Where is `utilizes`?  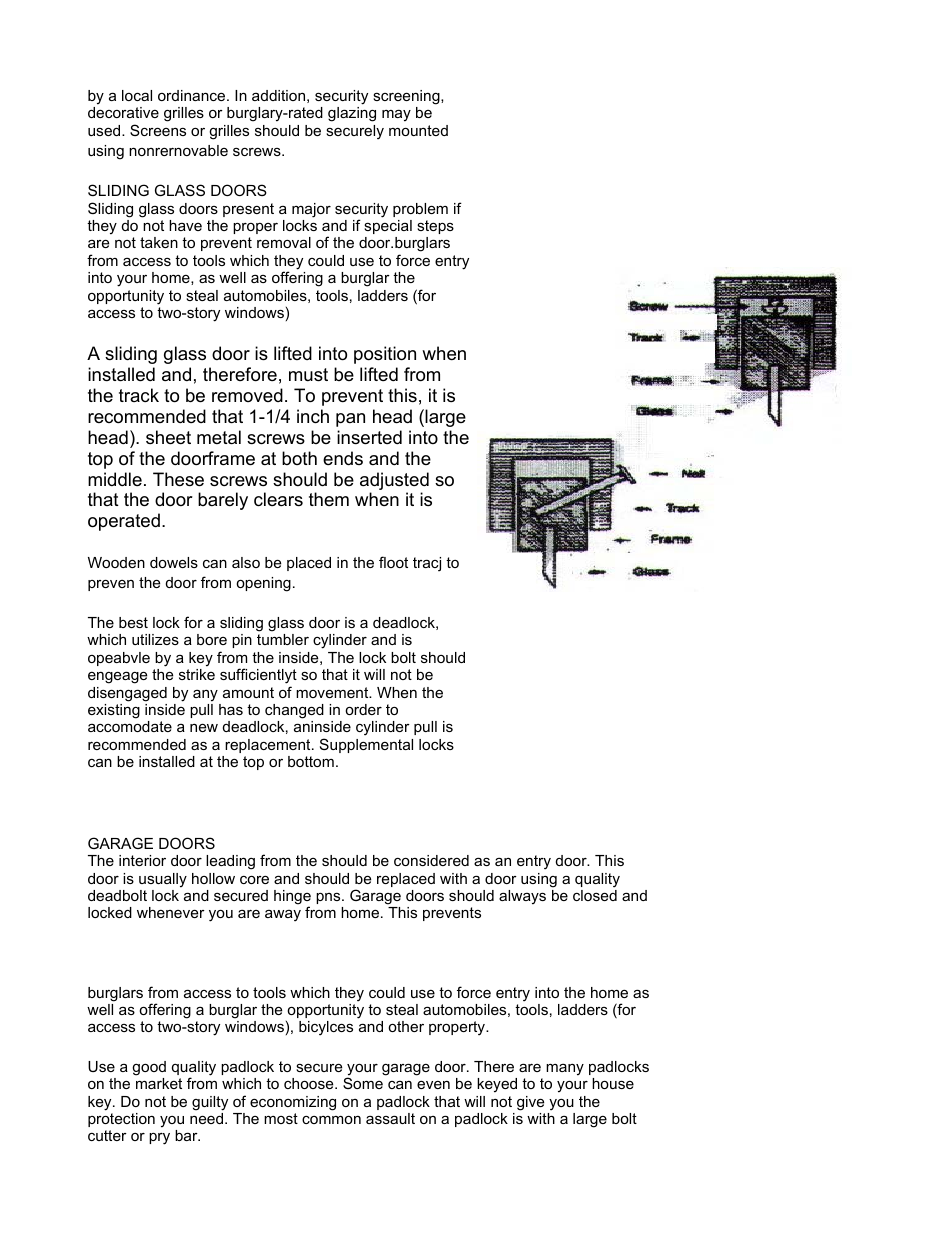
utilizes is located at coordinates (155, 639).
